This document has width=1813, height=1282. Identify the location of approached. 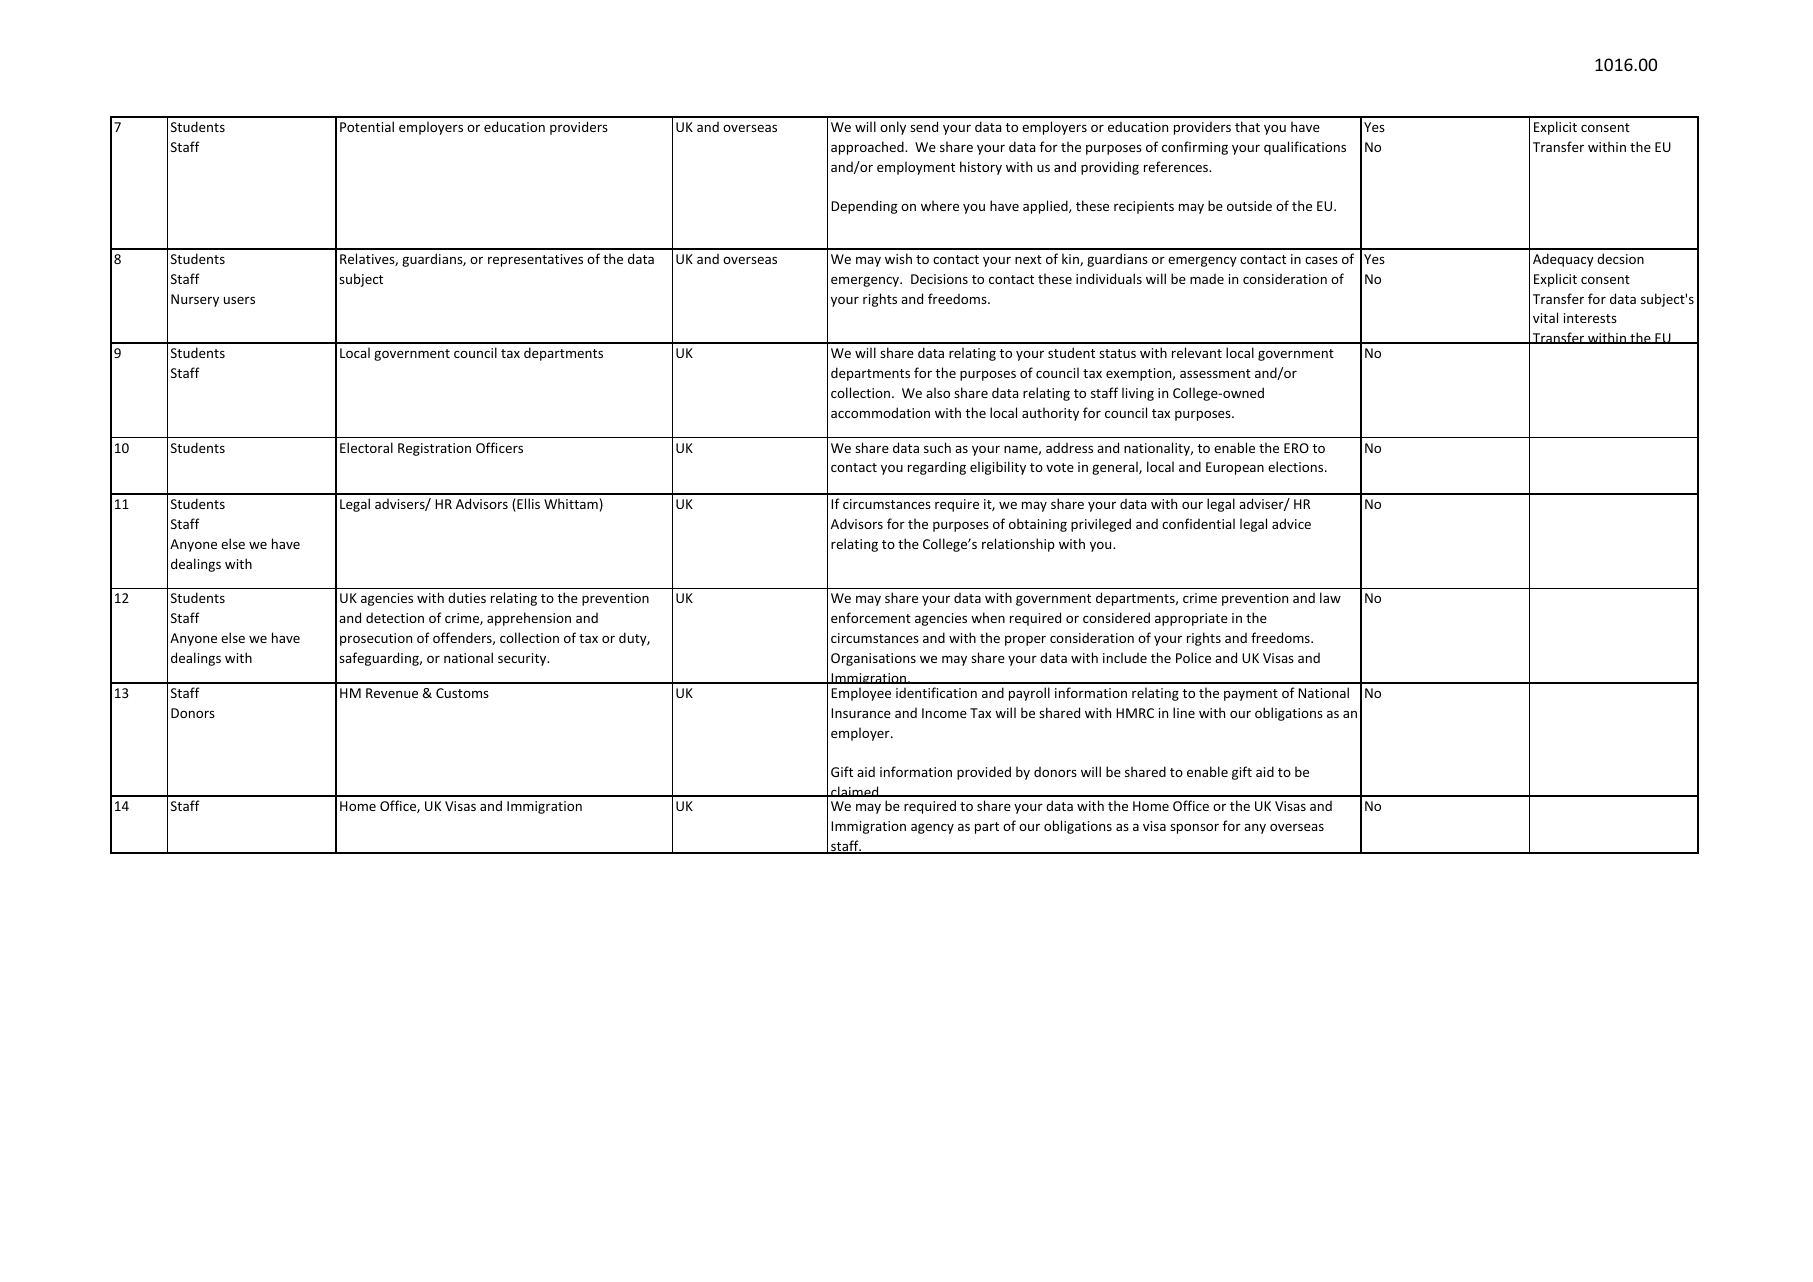
(868, 148).
